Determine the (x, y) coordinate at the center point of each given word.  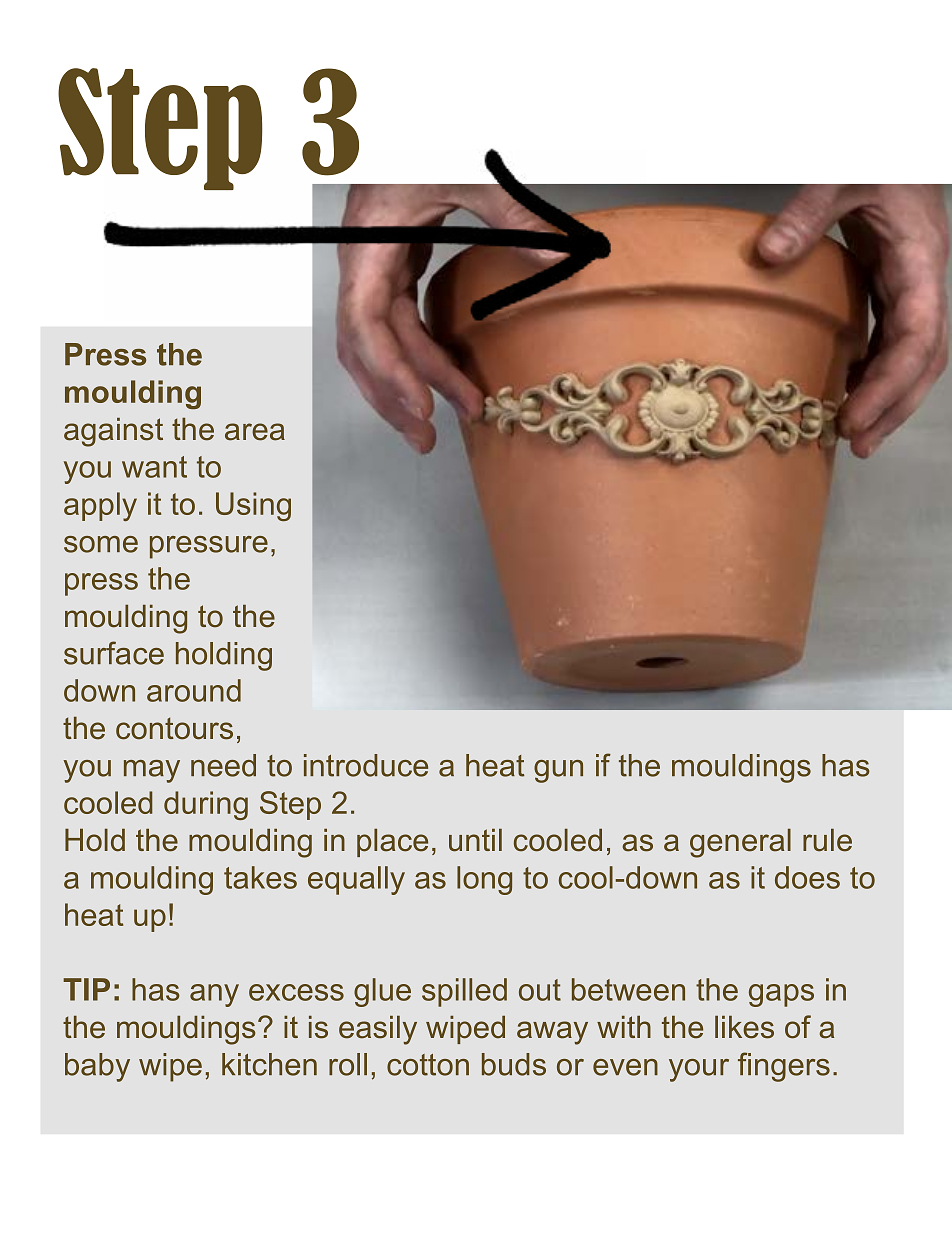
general (740, 843)
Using (253, 506)
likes (744, 1027)
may (152, 771)
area (255, 432)
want (154, 467)
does (807, 877)
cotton (428, 1065)
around (194, 690)
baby (97, 1067)
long (484, 880)
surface (114, 653)
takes (260, 877)
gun (558, 771)
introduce (366, 765)
